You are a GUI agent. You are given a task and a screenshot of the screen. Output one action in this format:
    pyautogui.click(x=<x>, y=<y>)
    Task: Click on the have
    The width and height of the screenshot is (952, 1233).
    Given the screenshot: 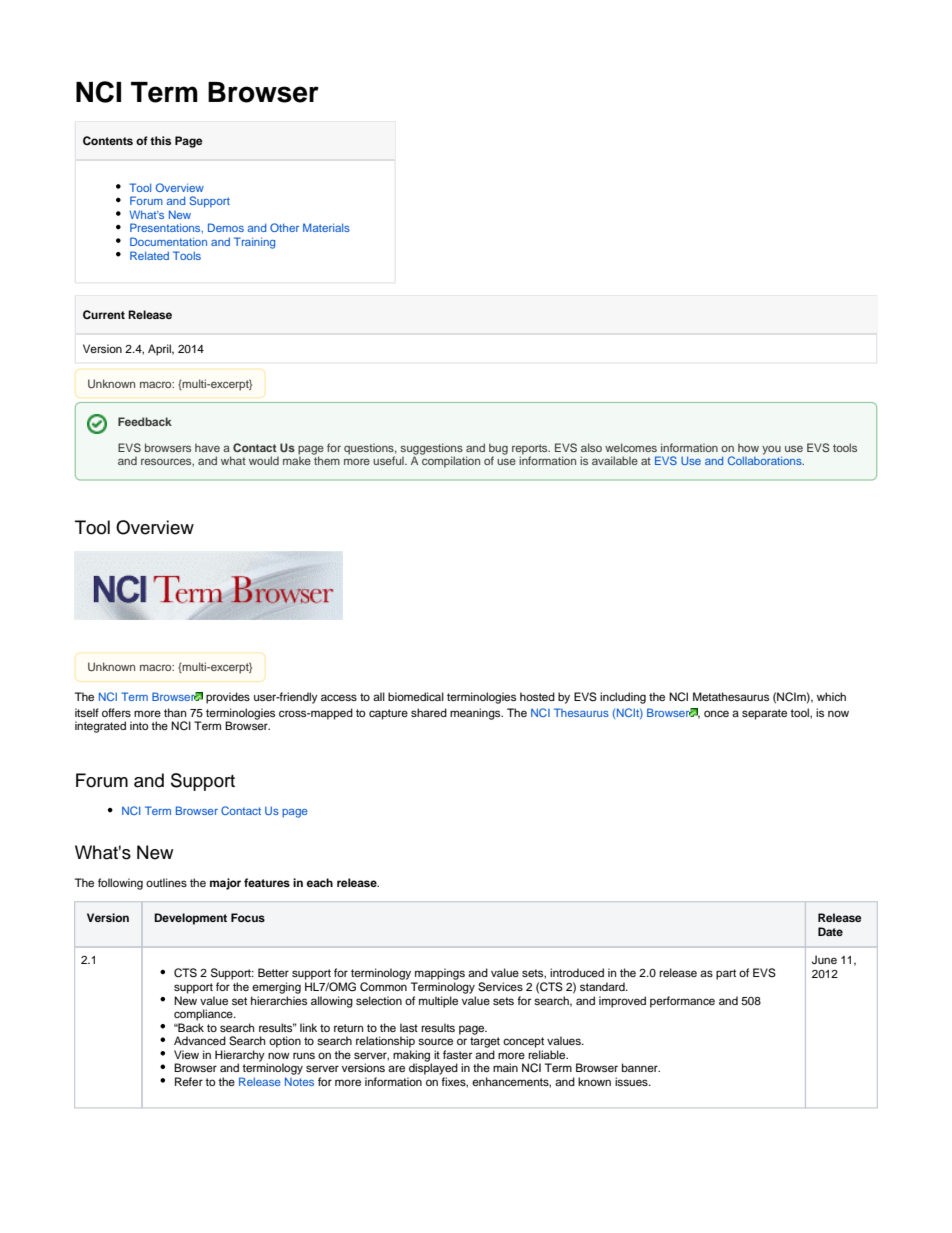 What is the action you would take?
    pyautogui.click(x=207, y=447)
